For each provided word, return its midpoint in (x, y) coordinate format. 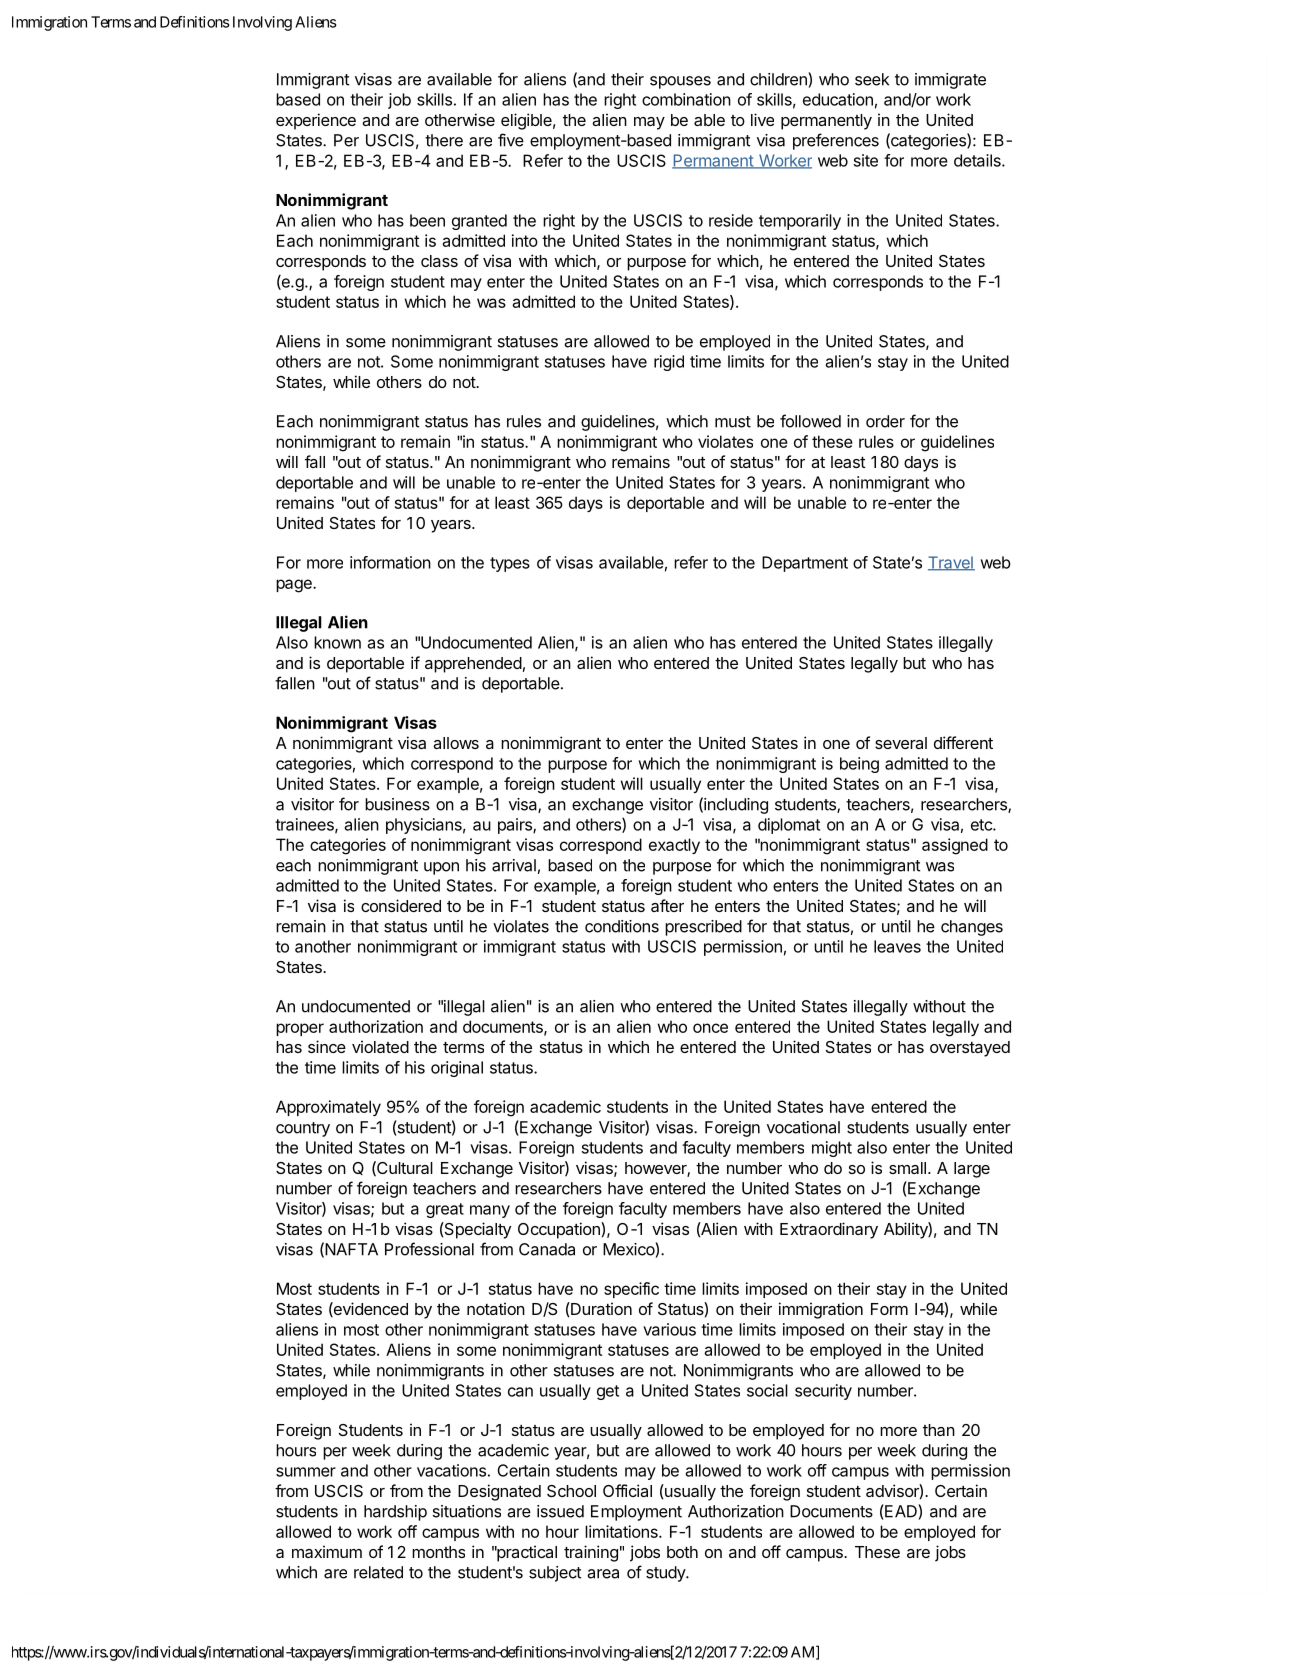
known (337, 642)
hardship (395, 1513)
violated (380, 1046)
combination (686, 99)
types (510, 564)
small (907, 1168)
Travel (951, 563)
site (866, 160)
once (710, 1028)
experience (316, 121)
